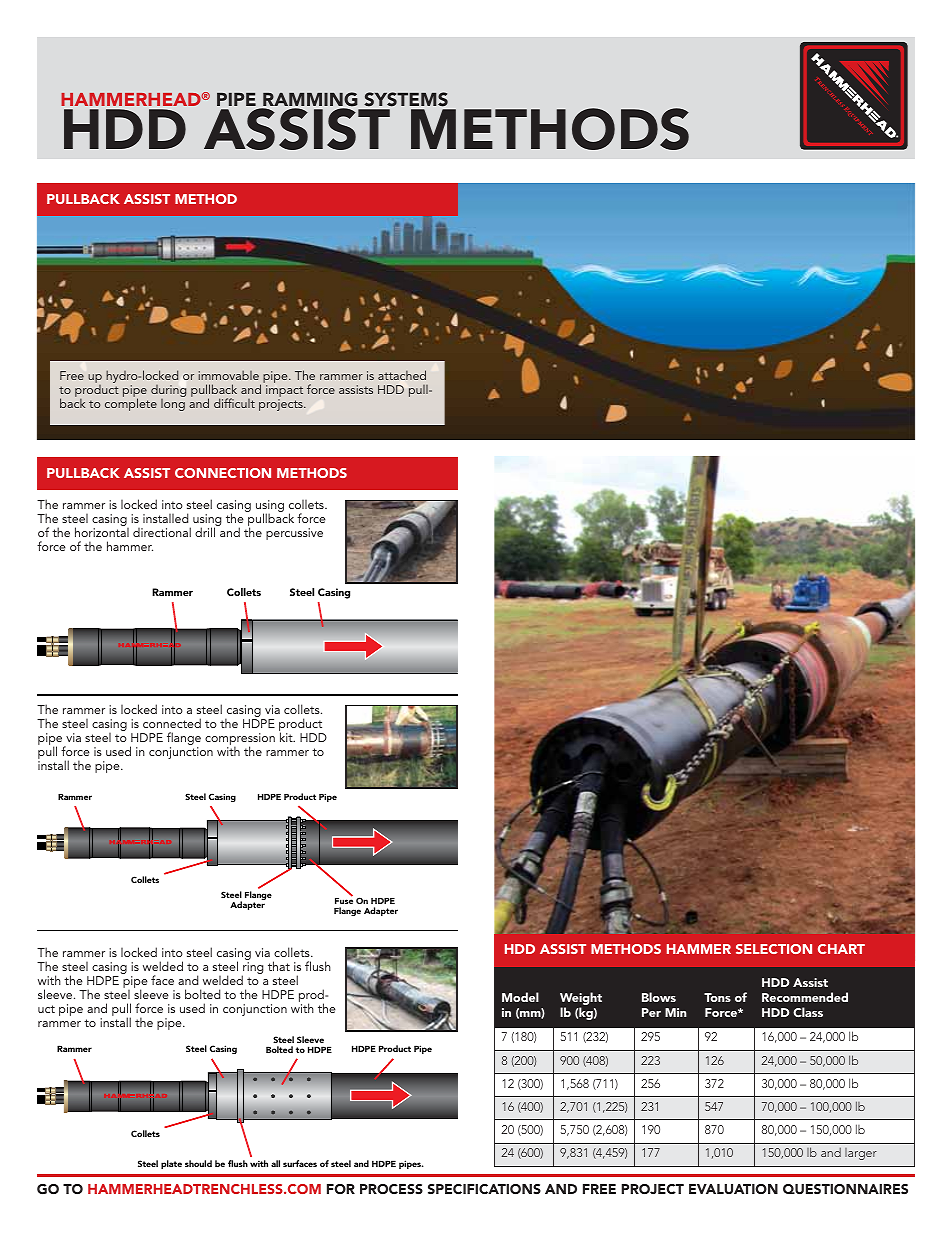 Image resolution: width=952 pixels, height=1233 pixels. Describe the element at coordinates (205, 532) in the page. I see `drill` at that location.
